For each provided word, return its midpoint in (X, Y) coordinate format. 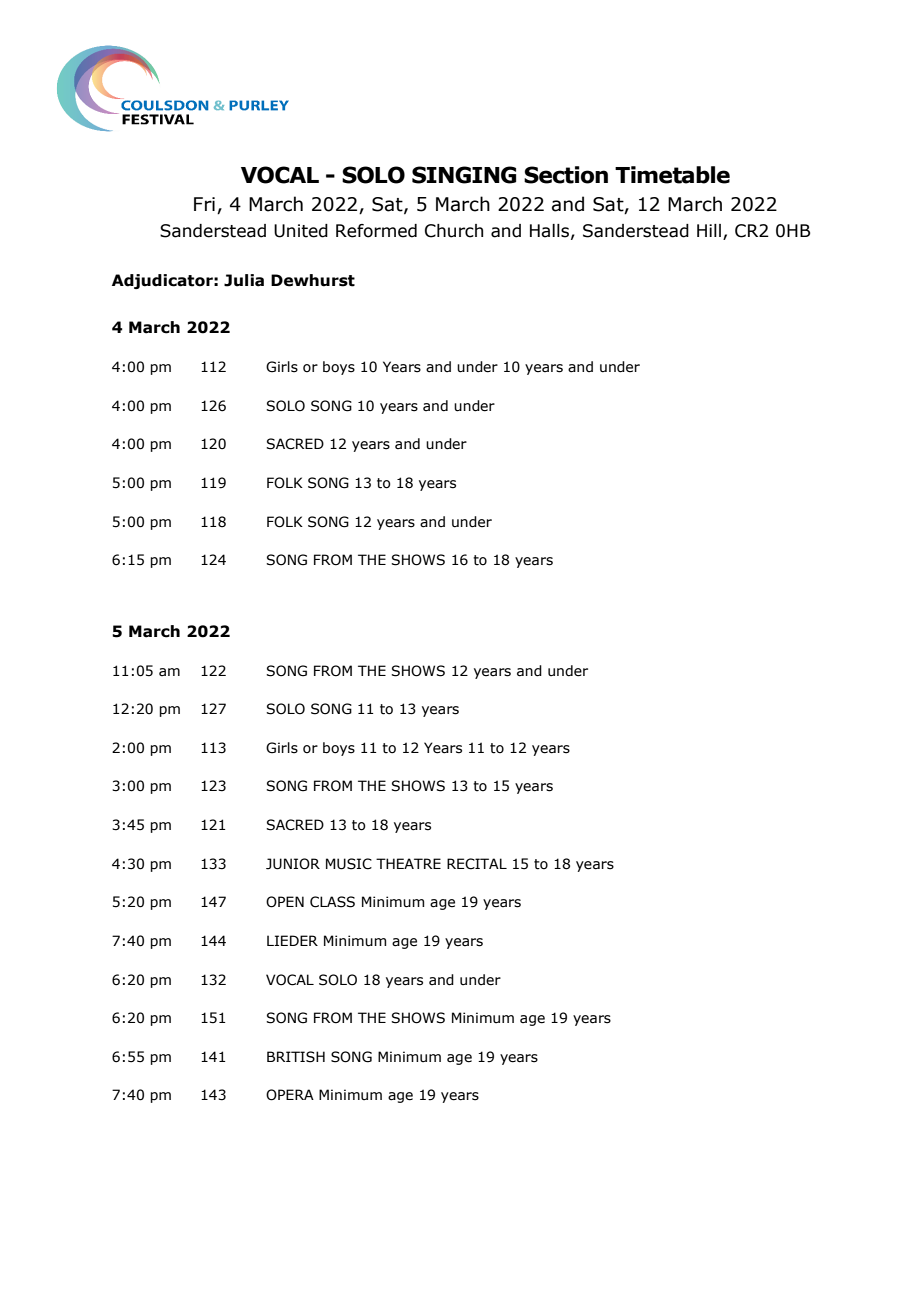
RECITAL (477, 864)
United (301, 231)
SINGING (464, 175)
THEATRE (408, 863)
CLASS (332, 902)
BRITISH (296, 1057)
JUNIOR (293, 864)
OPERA (290, 1095)
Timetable (672, 175)
